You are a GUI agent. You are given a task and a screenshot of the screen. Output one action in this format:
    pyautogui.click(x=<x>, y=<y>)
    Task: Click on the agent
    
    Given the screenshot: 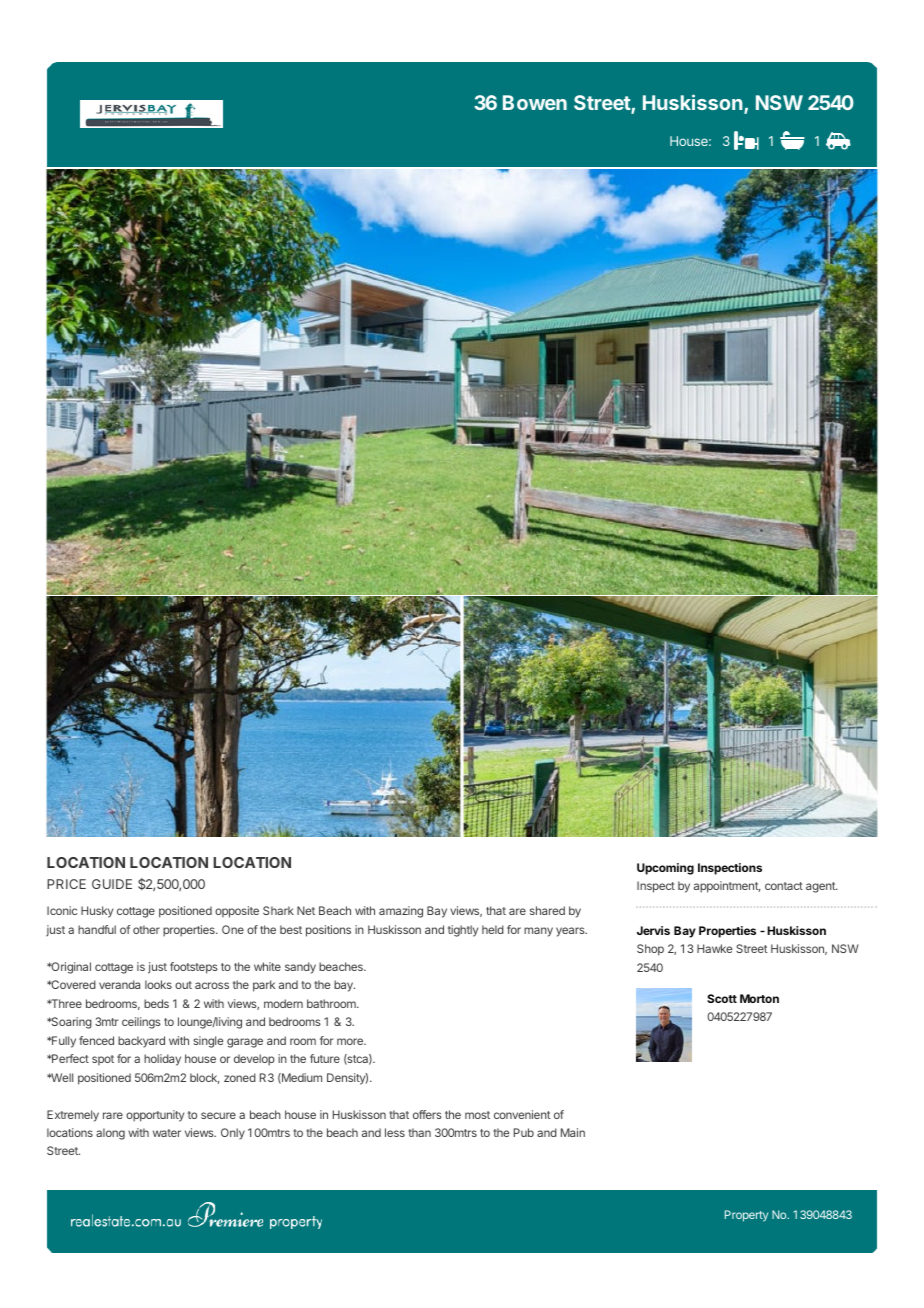 What is the action you would take?
    pyautogui.click(x=821, y=887)
